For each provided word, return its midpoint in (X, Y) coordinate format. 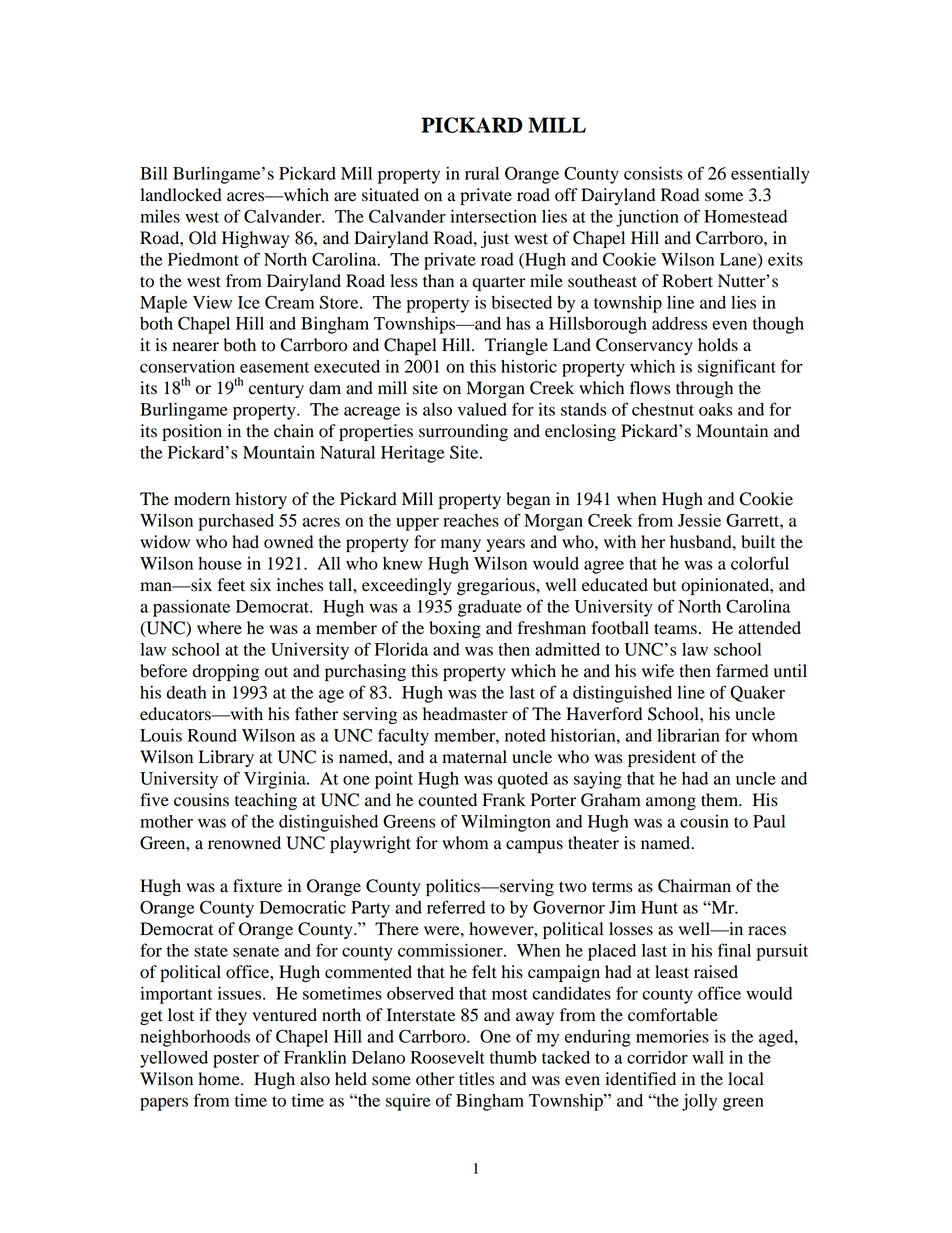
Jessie (699, 520)
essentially (770, 175)
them (721, 800)
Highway (255, 239)
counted (447, 800)
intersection (493, 216)
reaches (471, 520)
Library (226, 758)
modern (202, 499)
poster (236, 1060)
